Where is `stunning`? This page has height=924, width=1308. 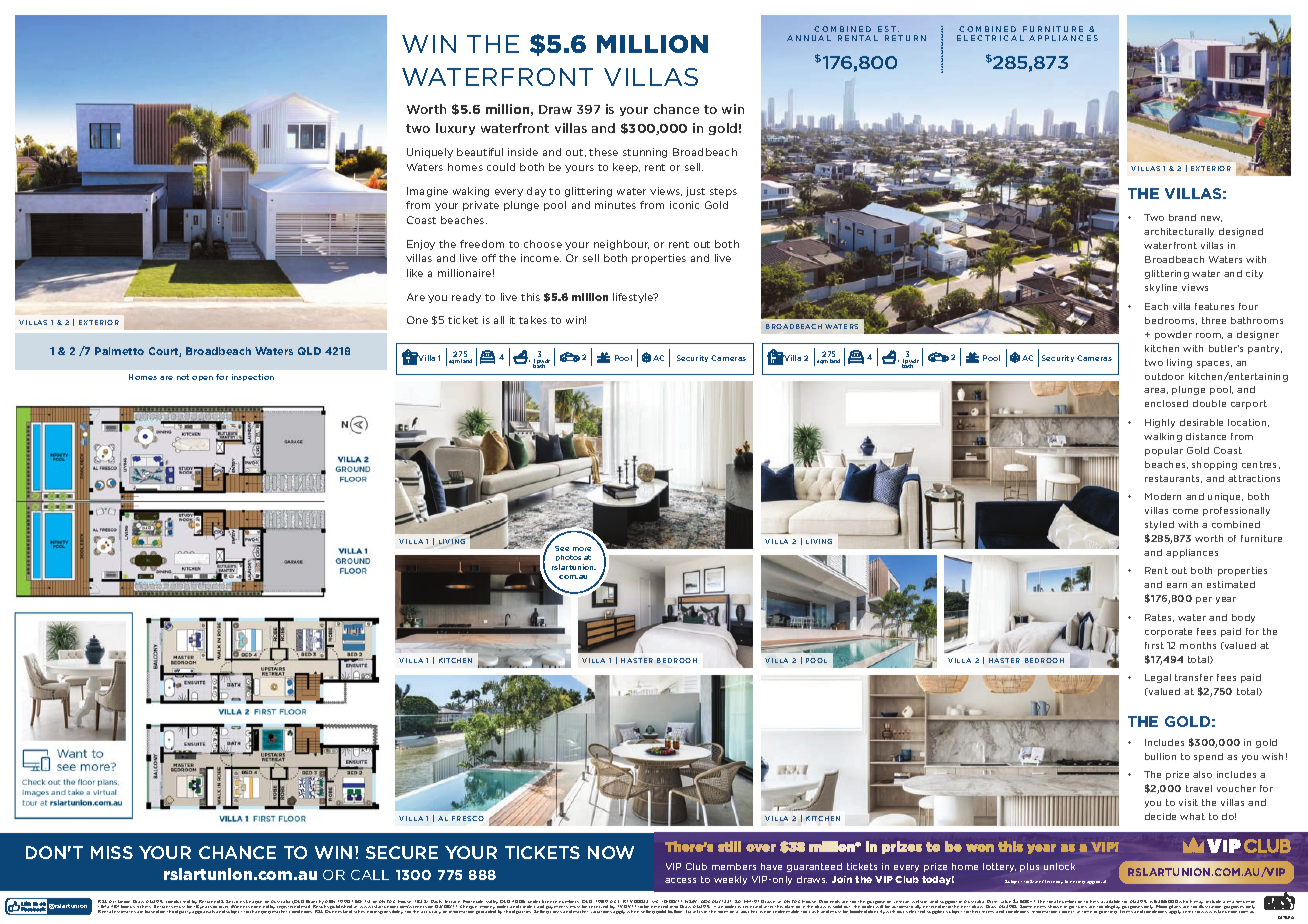 stunning is located at coordinates (645, 153).
